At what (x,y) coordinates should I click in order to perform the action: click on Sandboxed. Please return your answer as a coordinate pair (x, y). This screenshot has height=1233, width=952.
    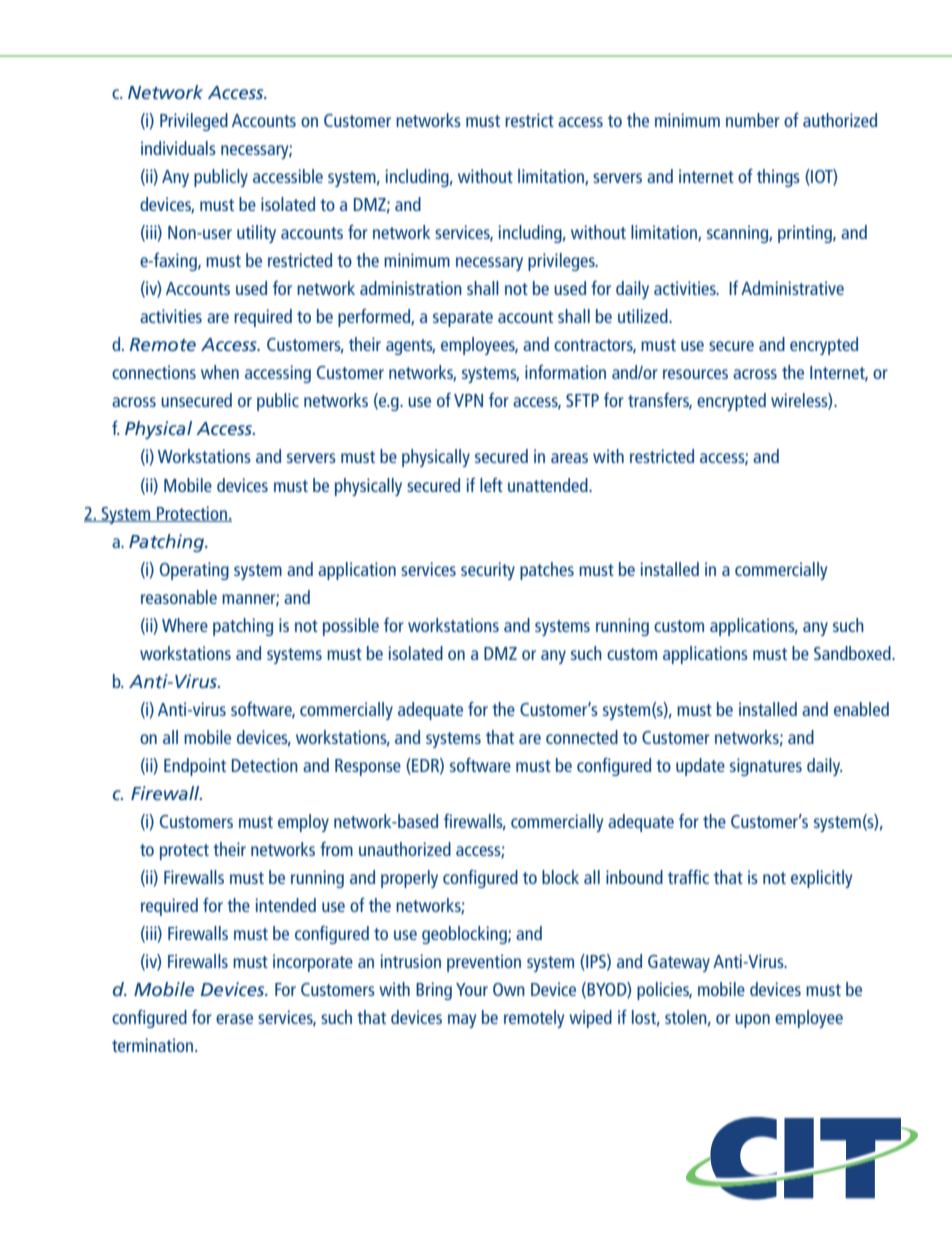
    Looking at the image, I should click on (853, 653).
